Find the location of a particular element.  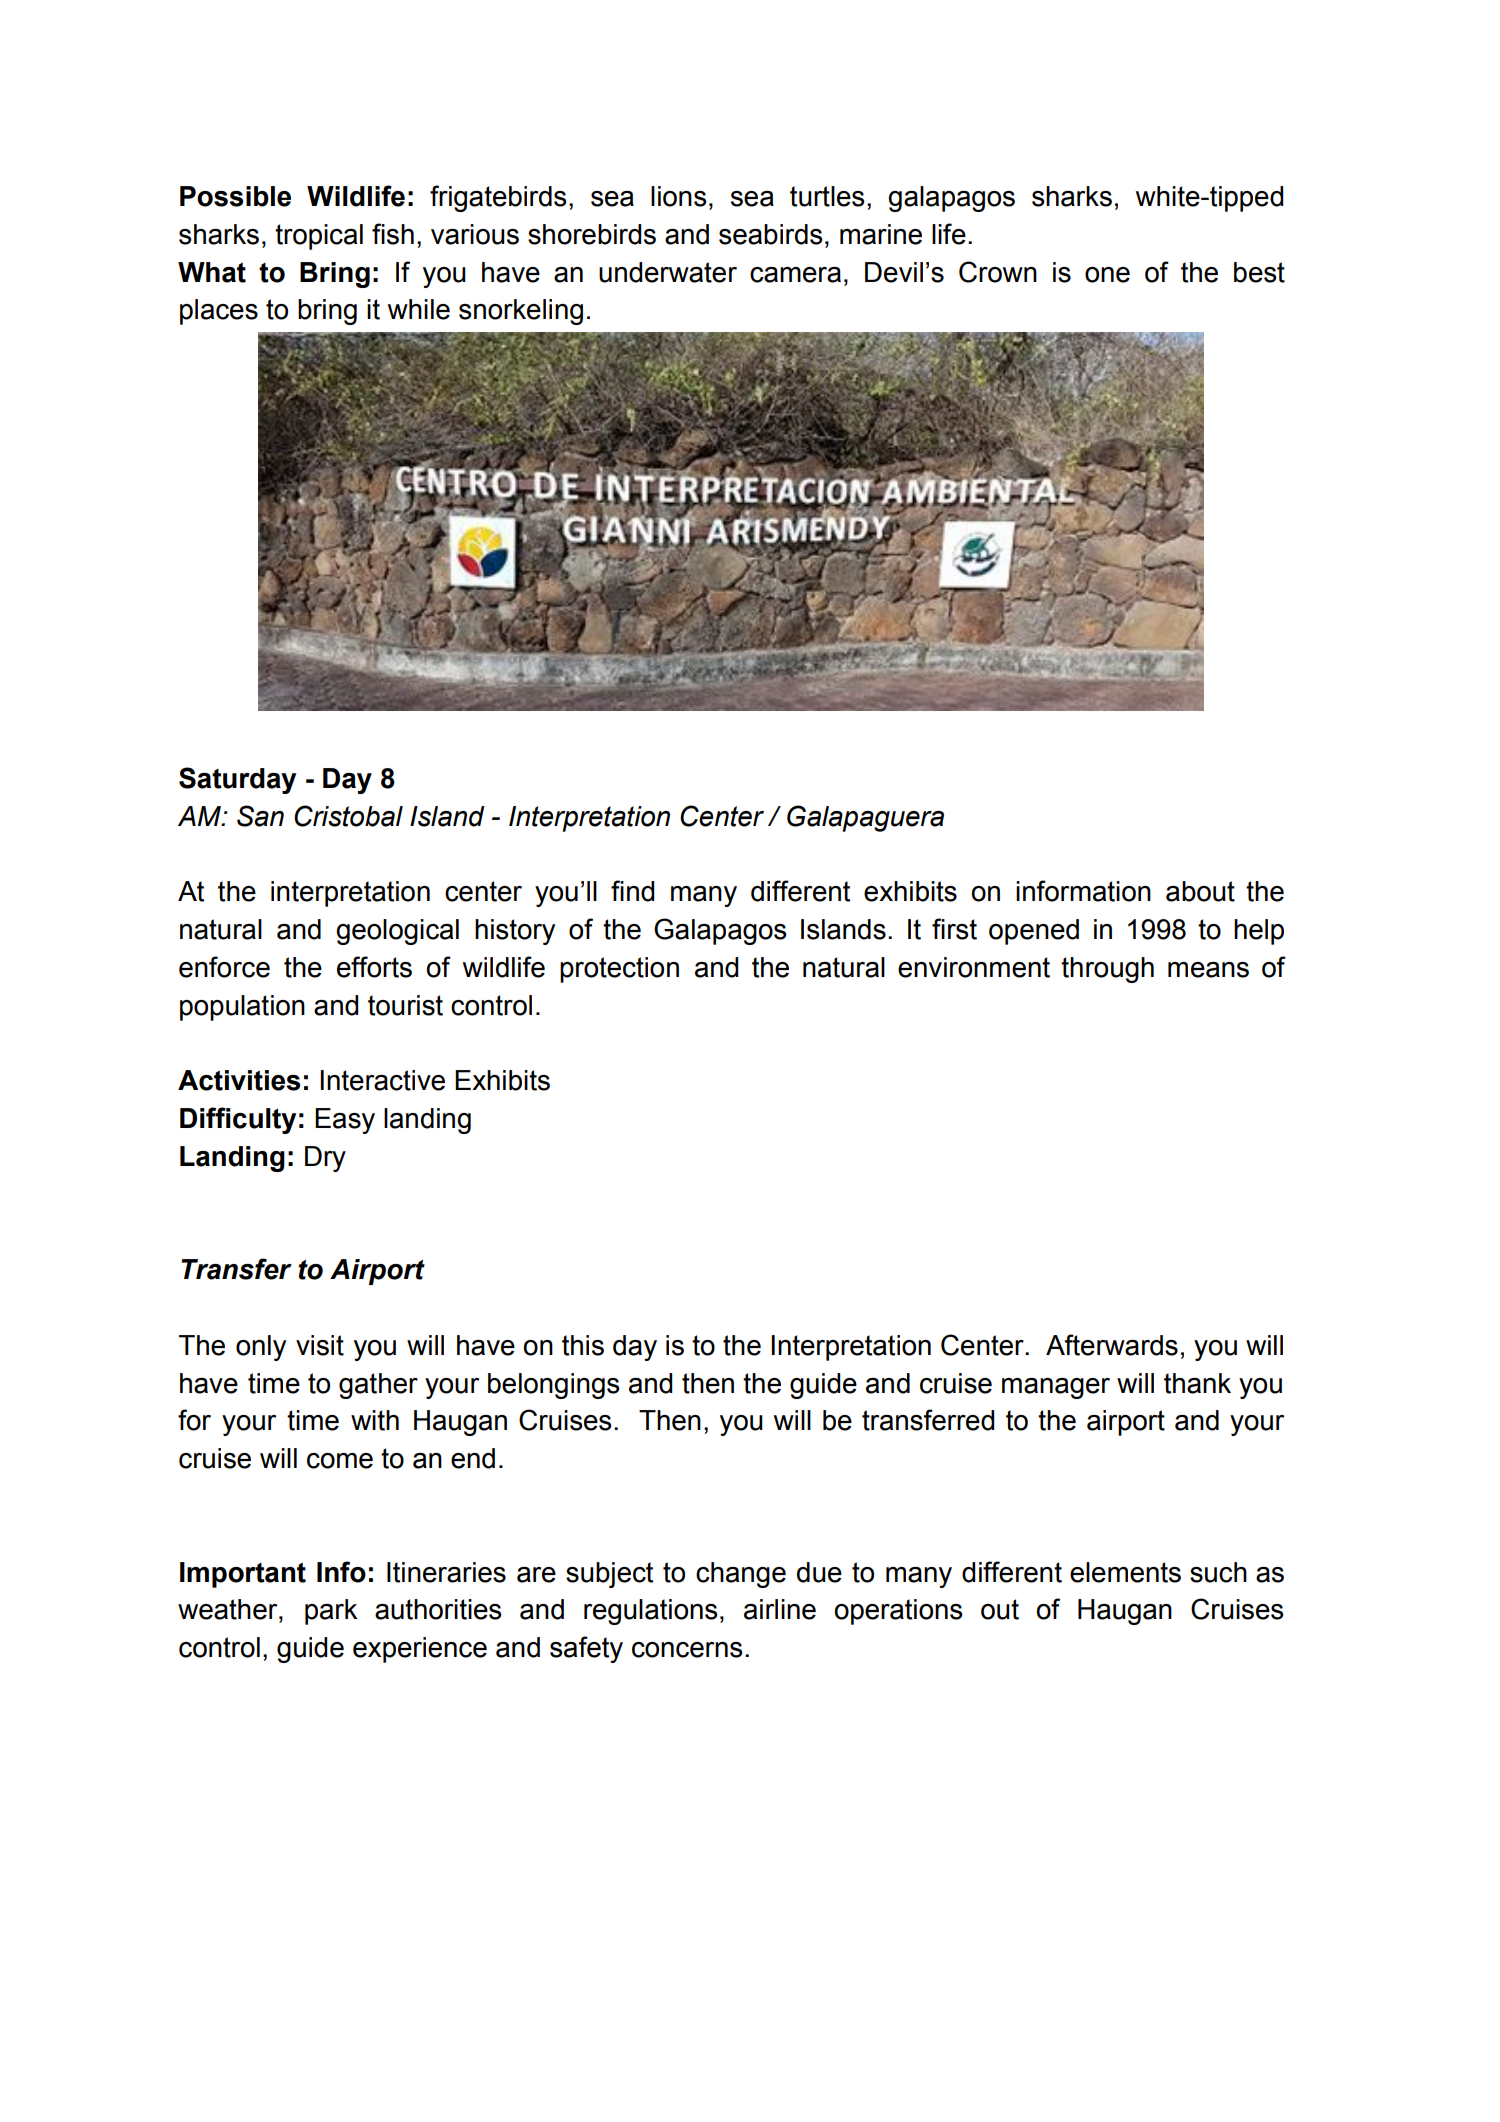

through is located at coordinates (1107, 970).
